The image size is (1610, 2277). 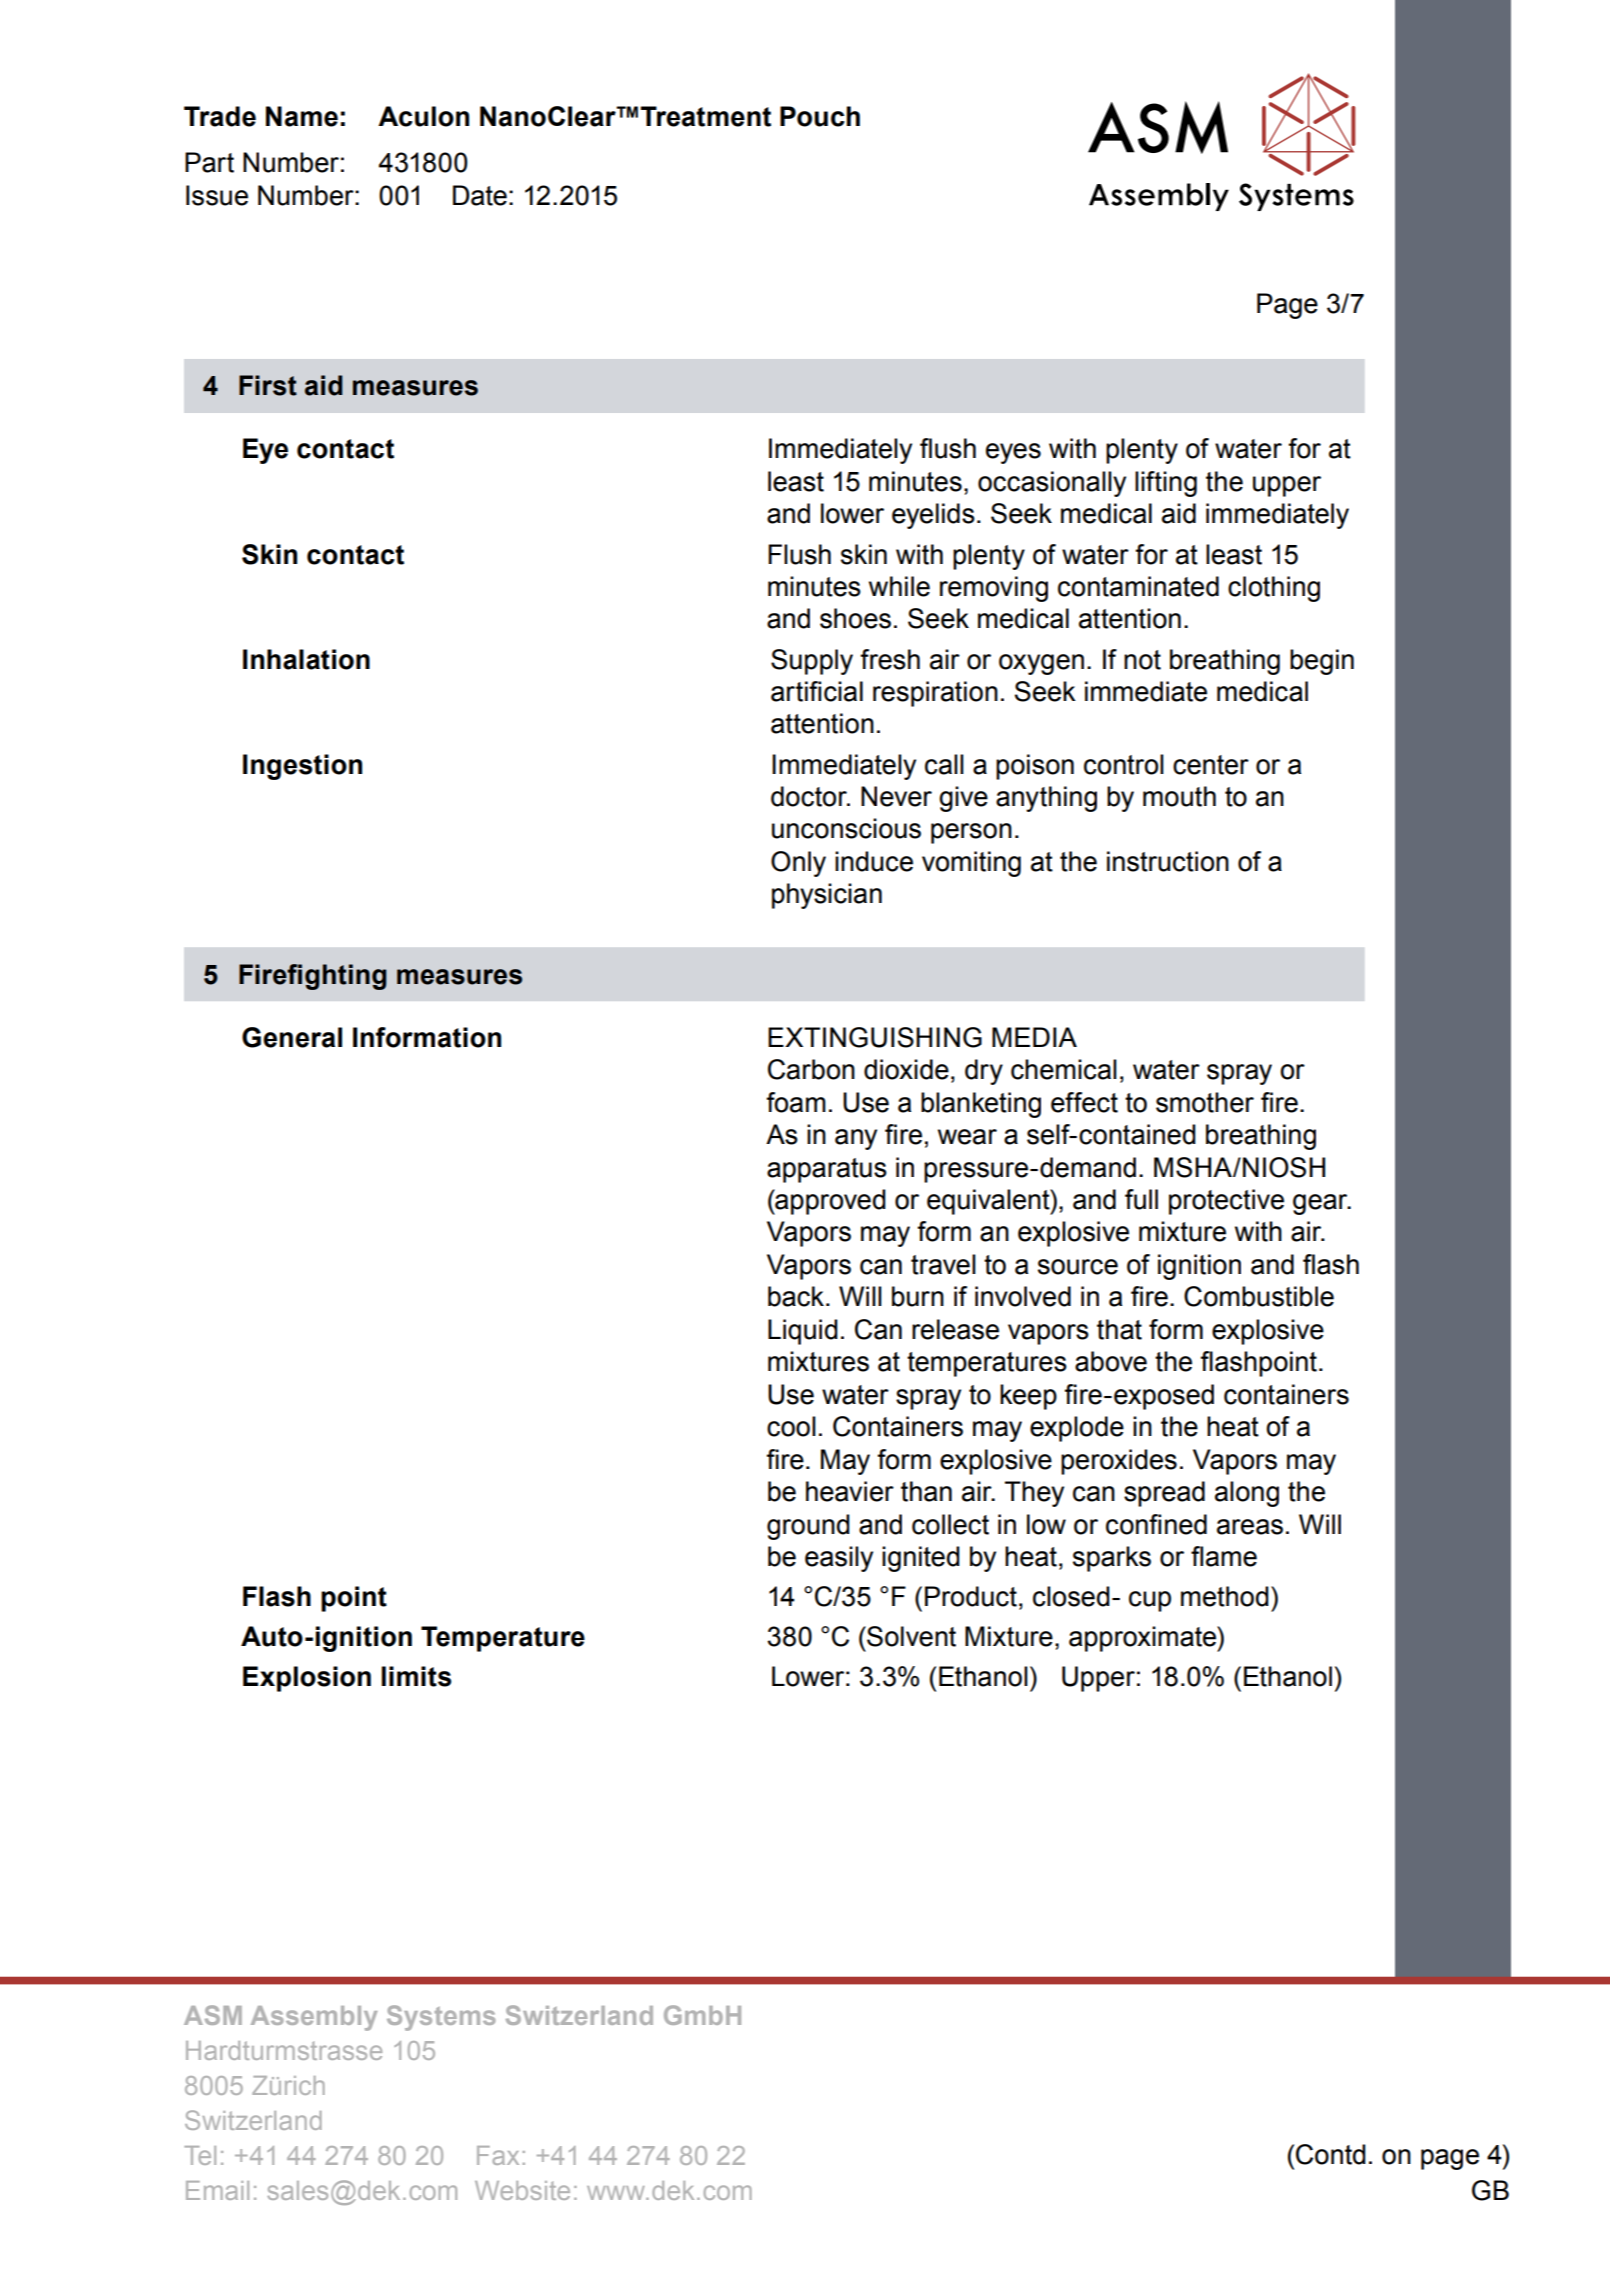 What do you see at coordinates (292, 1037) in the screenshot?
I see `General` at bounding box center [292, 1037].
